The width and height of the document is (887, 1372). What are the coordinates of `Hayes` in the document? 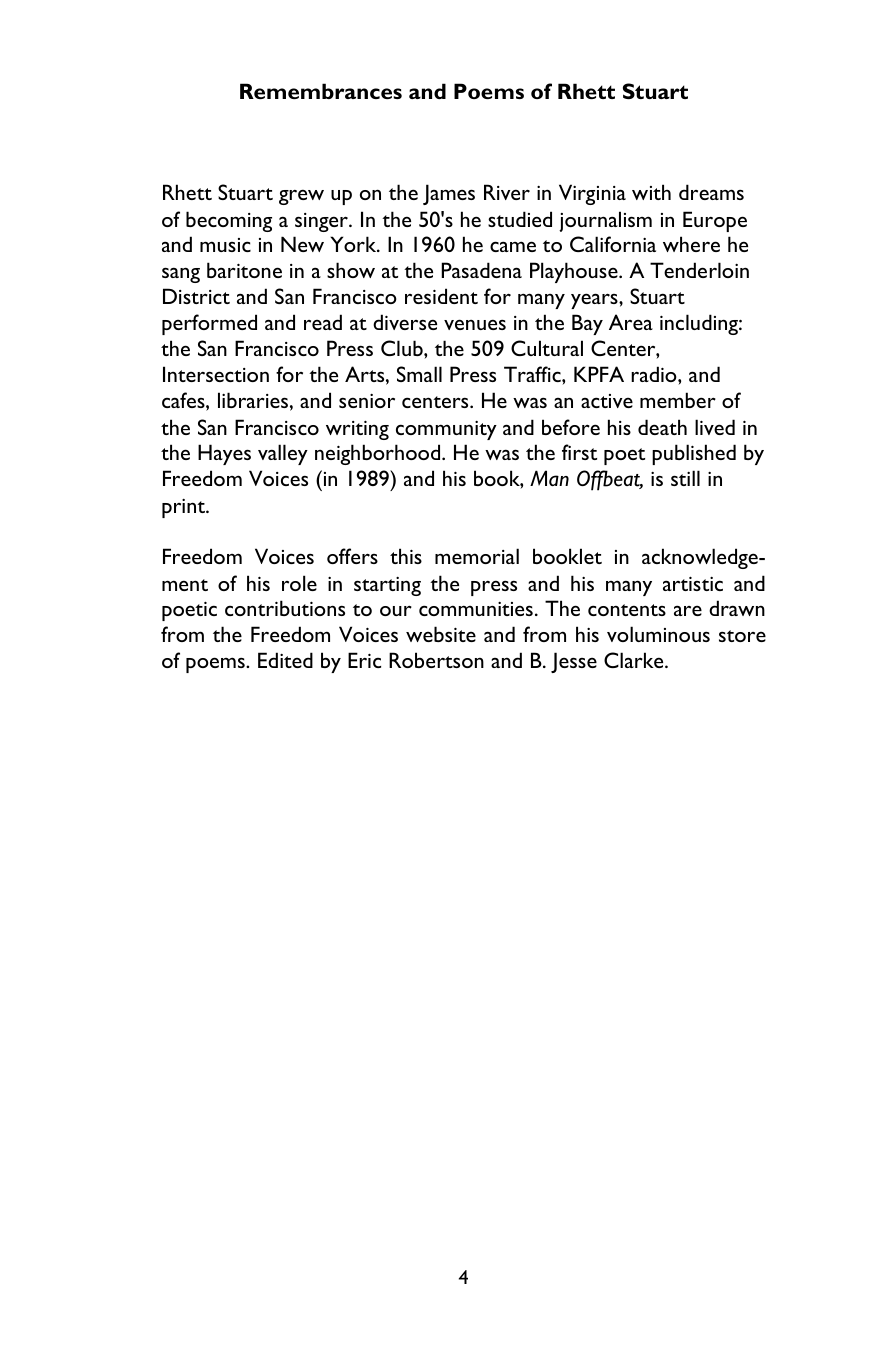 It's located at (224, 454).
